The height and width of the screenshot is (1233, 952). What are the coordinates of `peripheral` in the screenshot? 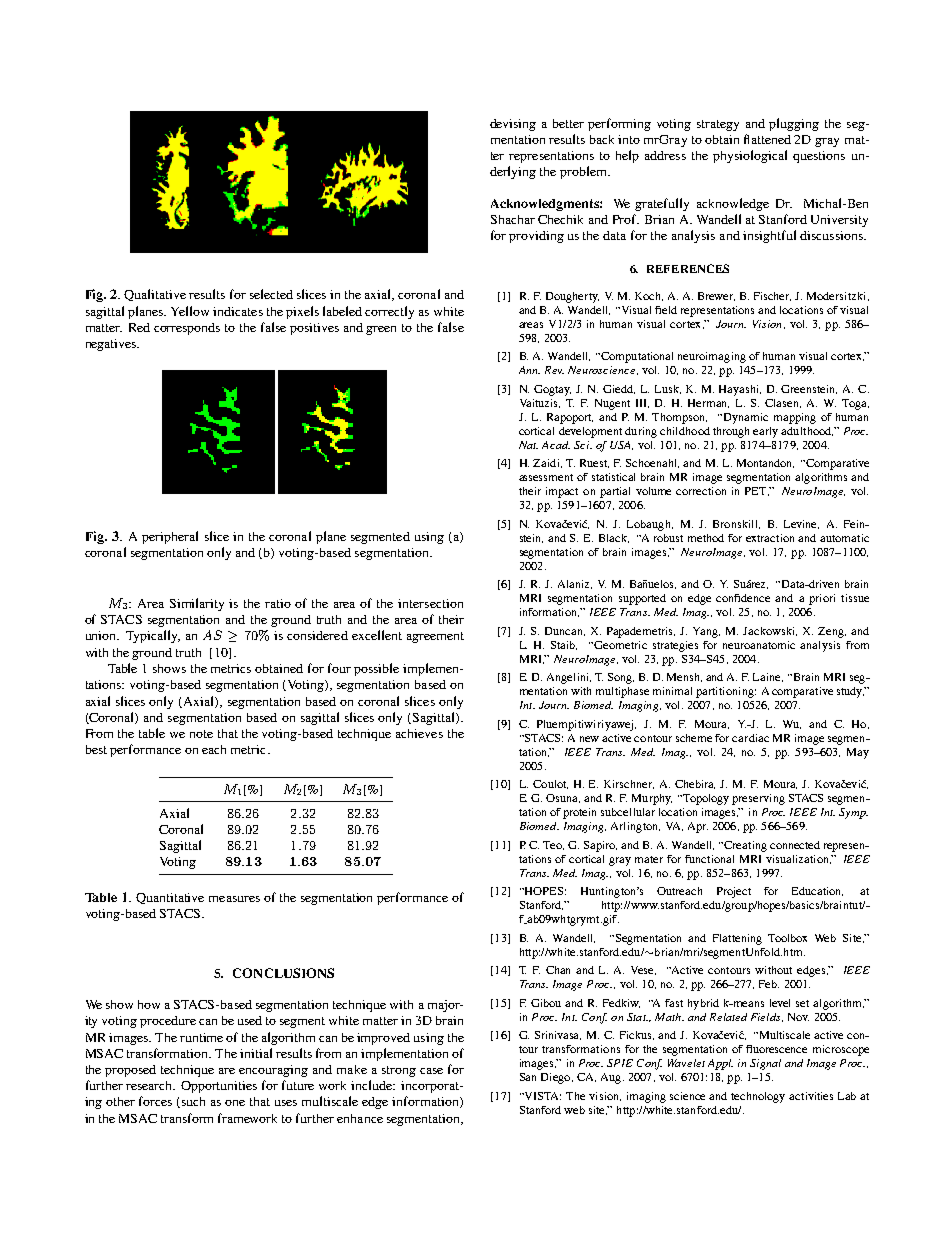 It's located at (170, 537).
